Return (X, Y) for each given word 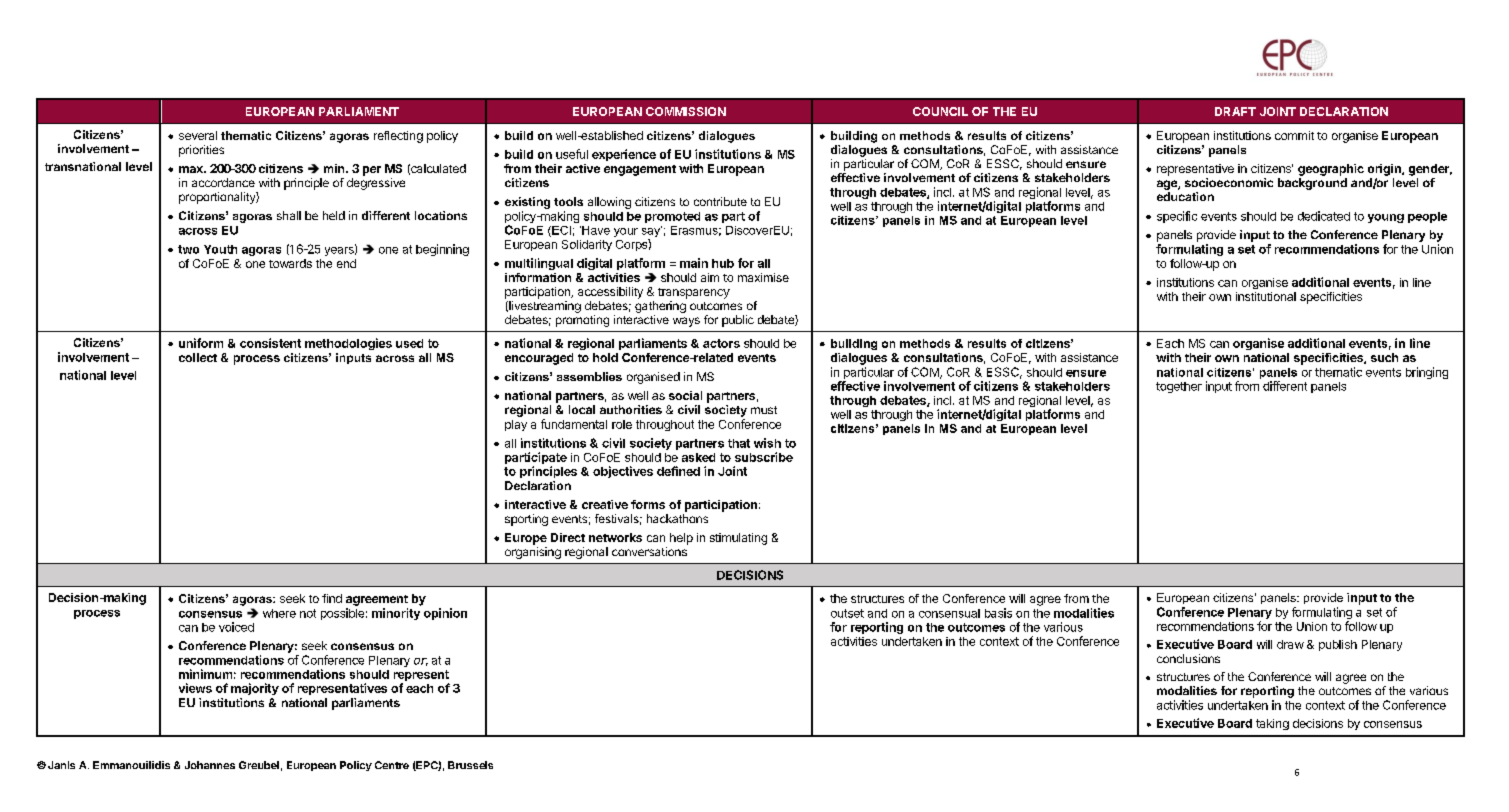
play (516, 425)
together (1179, 387)
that (739, 443)
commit (1294, 135)
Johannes (210, 765)
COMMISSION (686, 111)
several (198, 135)
